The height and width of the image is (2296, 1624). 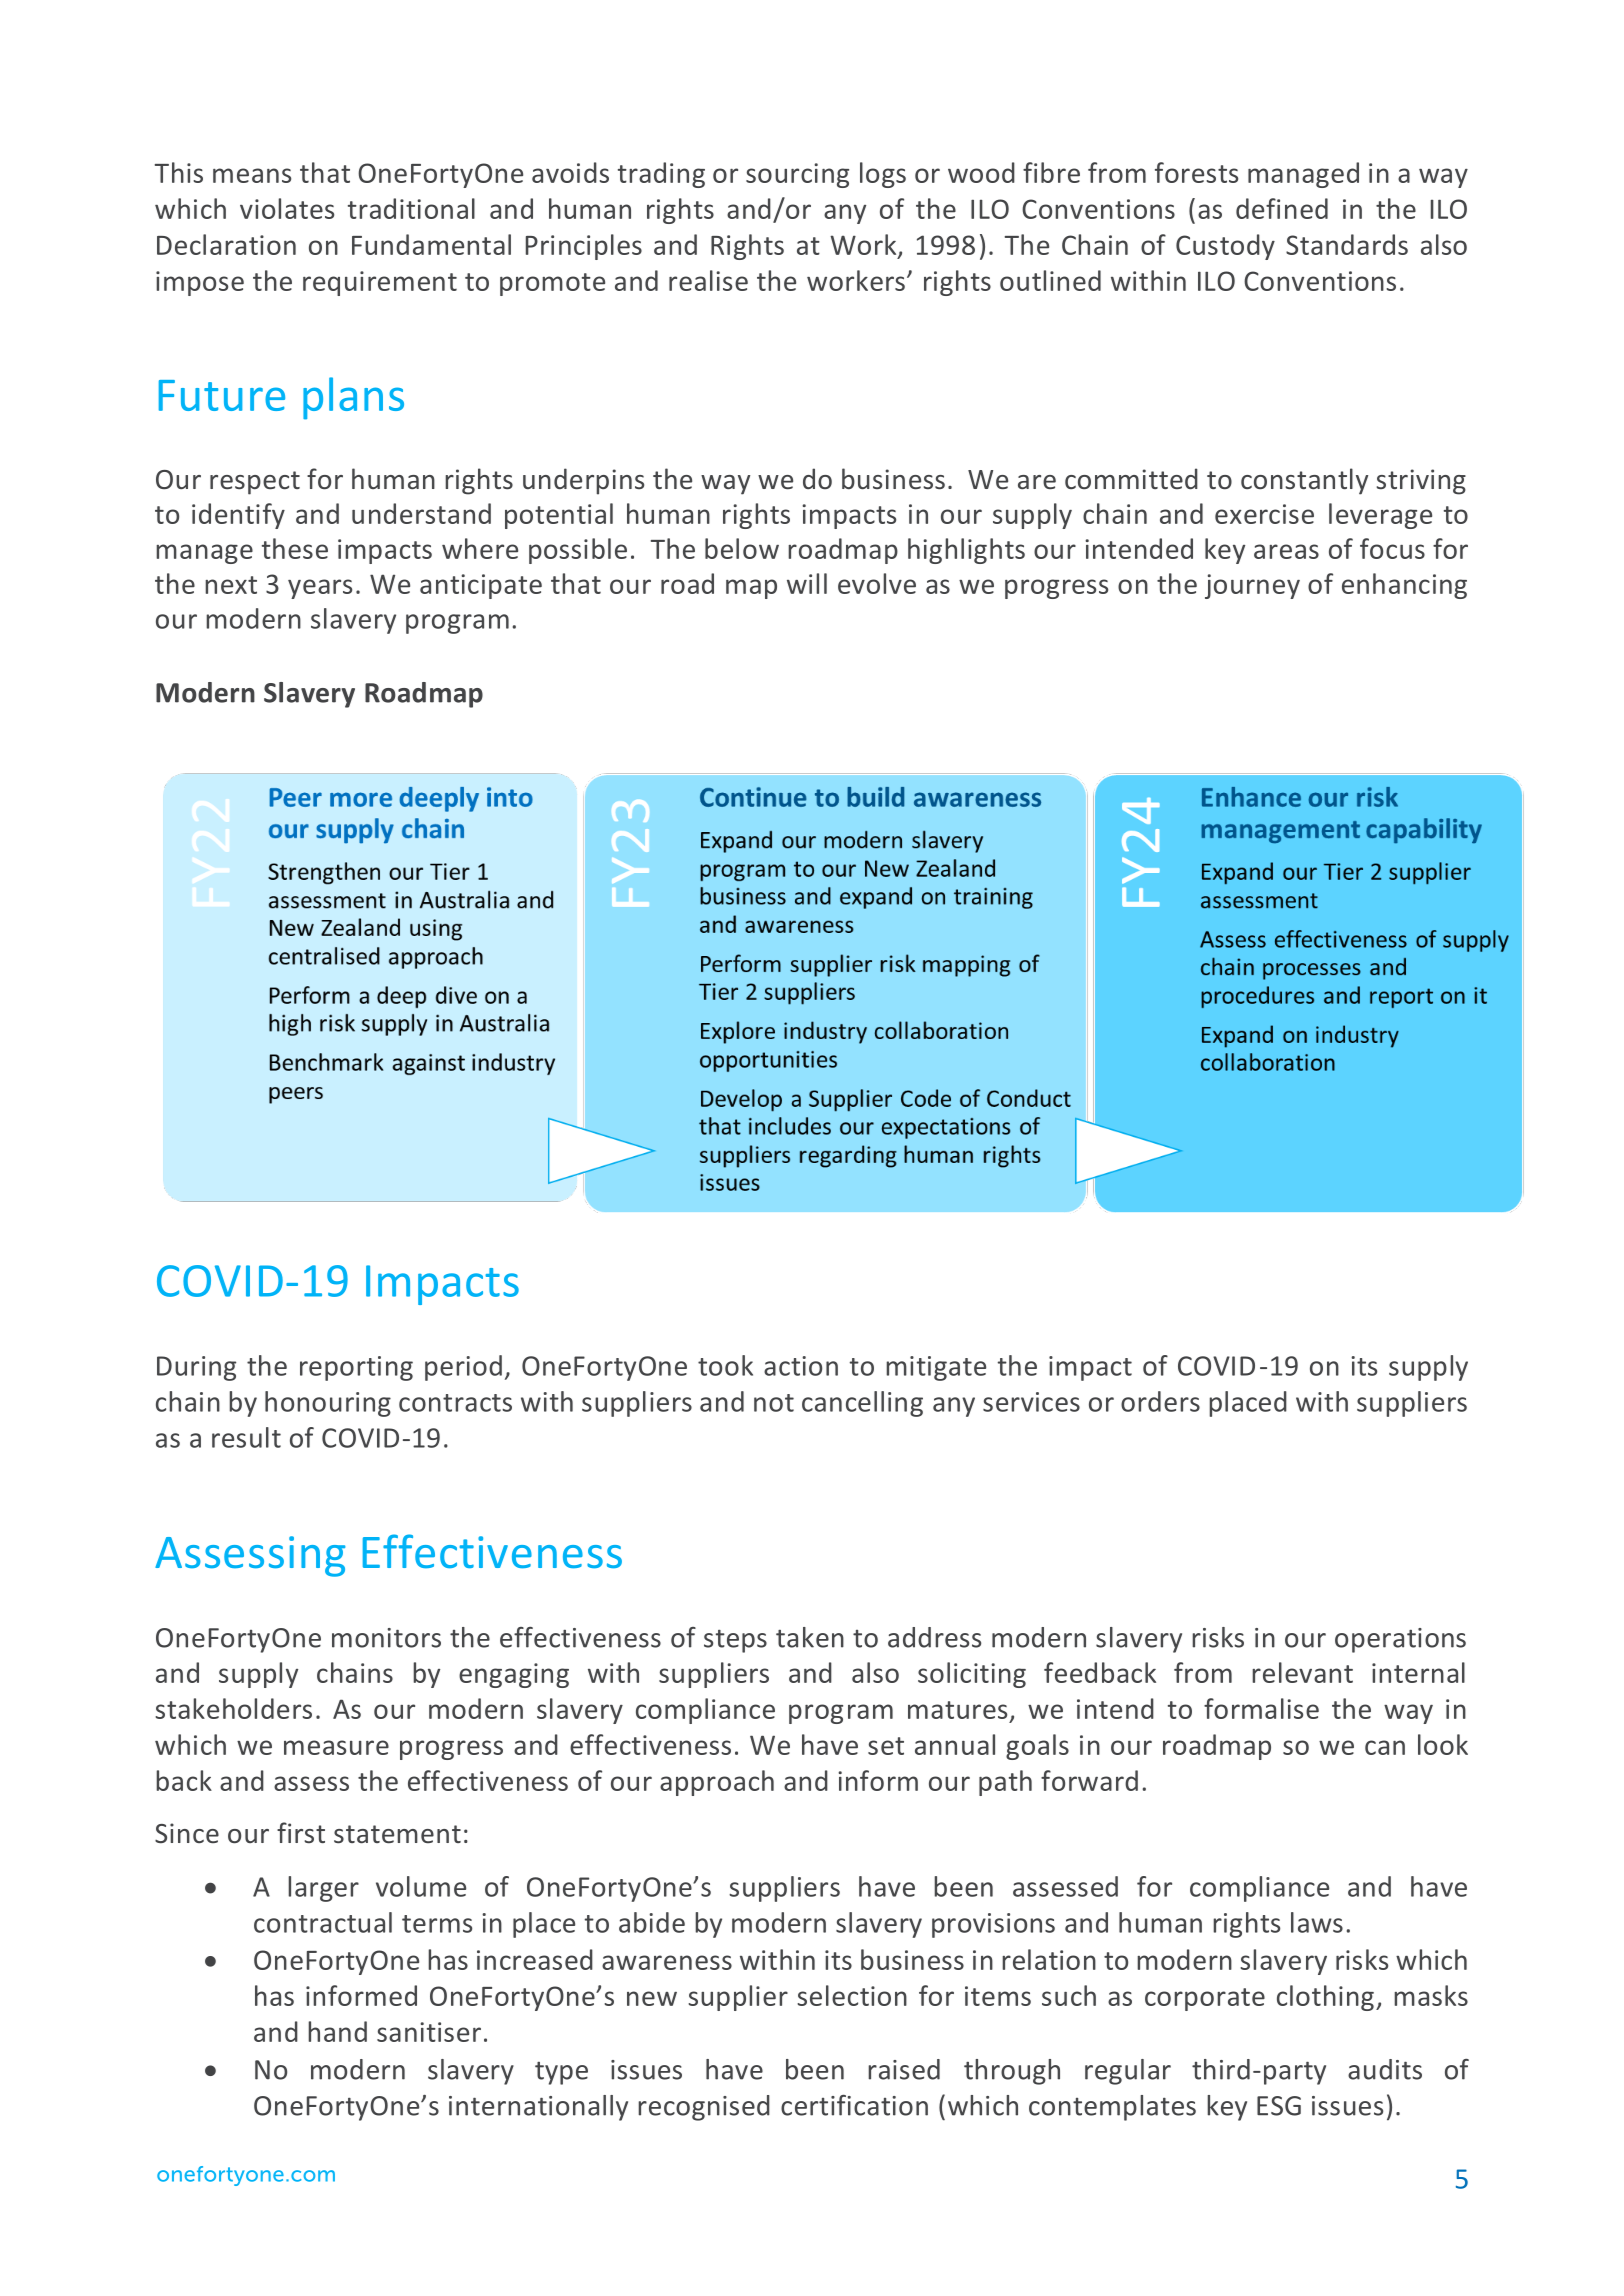 What do you see at coordinates (797, 175) in the image?
I see `sourcing` at bounding box center [797, 175].
